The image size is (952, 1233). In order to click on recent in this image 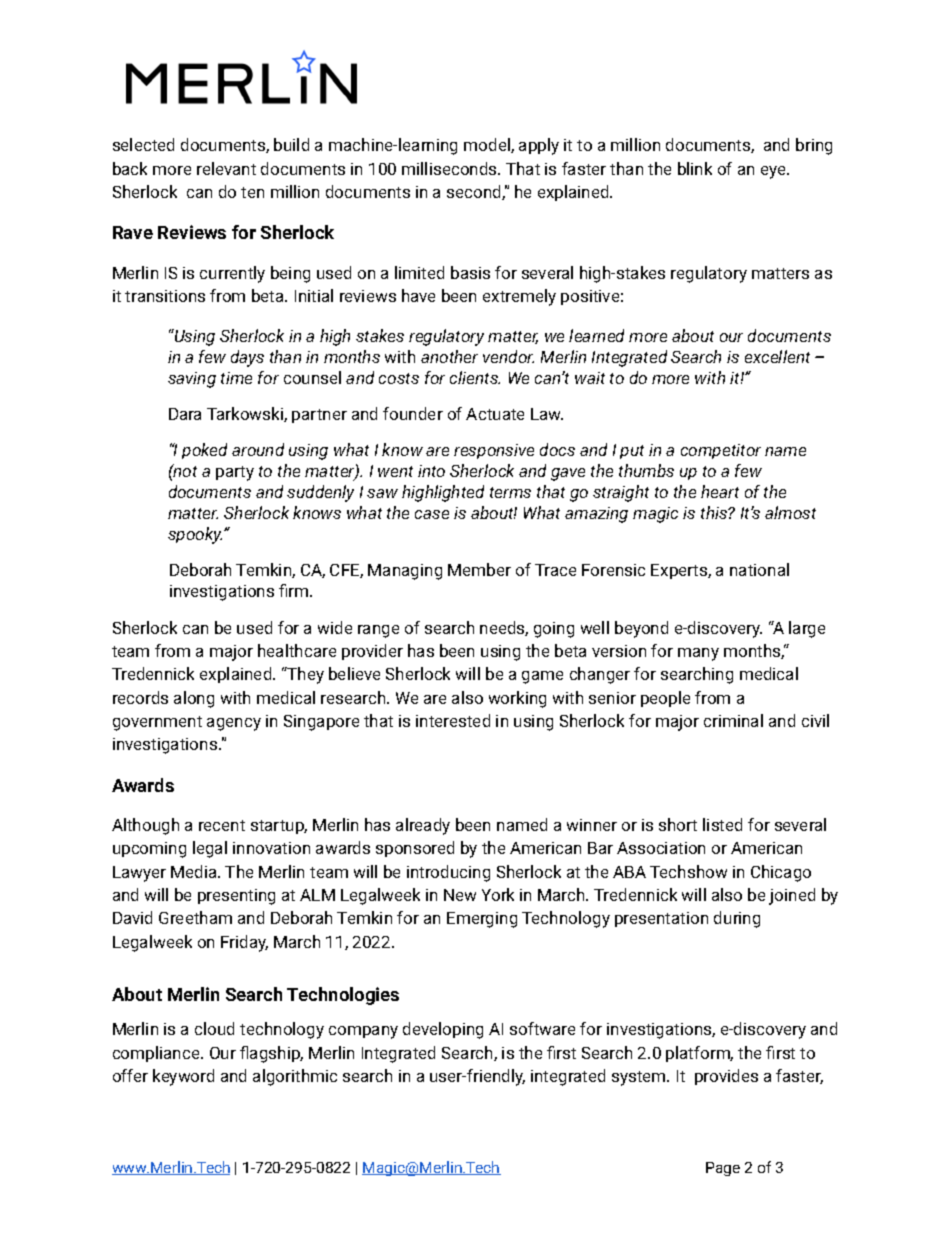, I will do `click(222, 825)`.
